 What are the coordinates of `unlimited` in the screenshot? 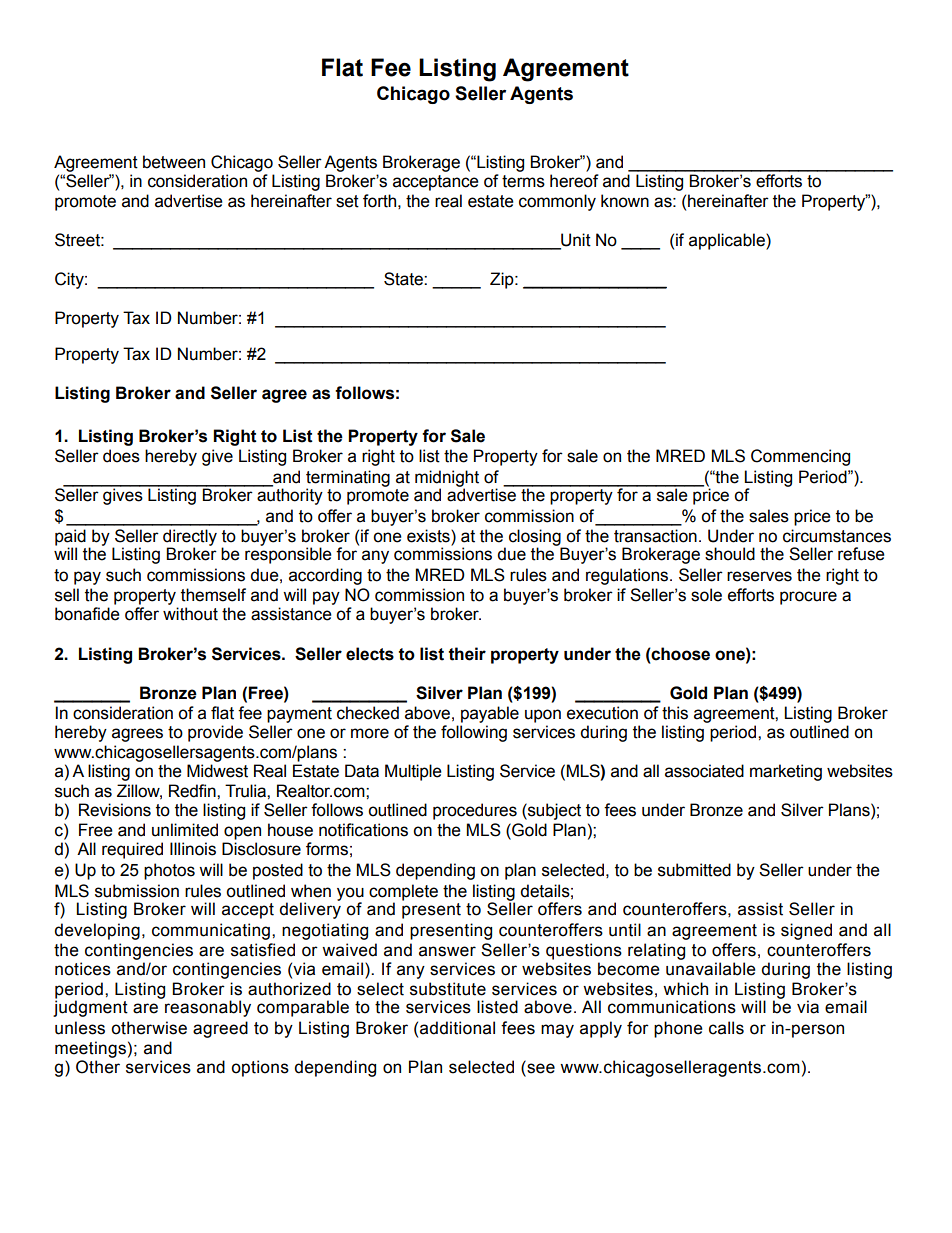 It's located at (185, 830).
